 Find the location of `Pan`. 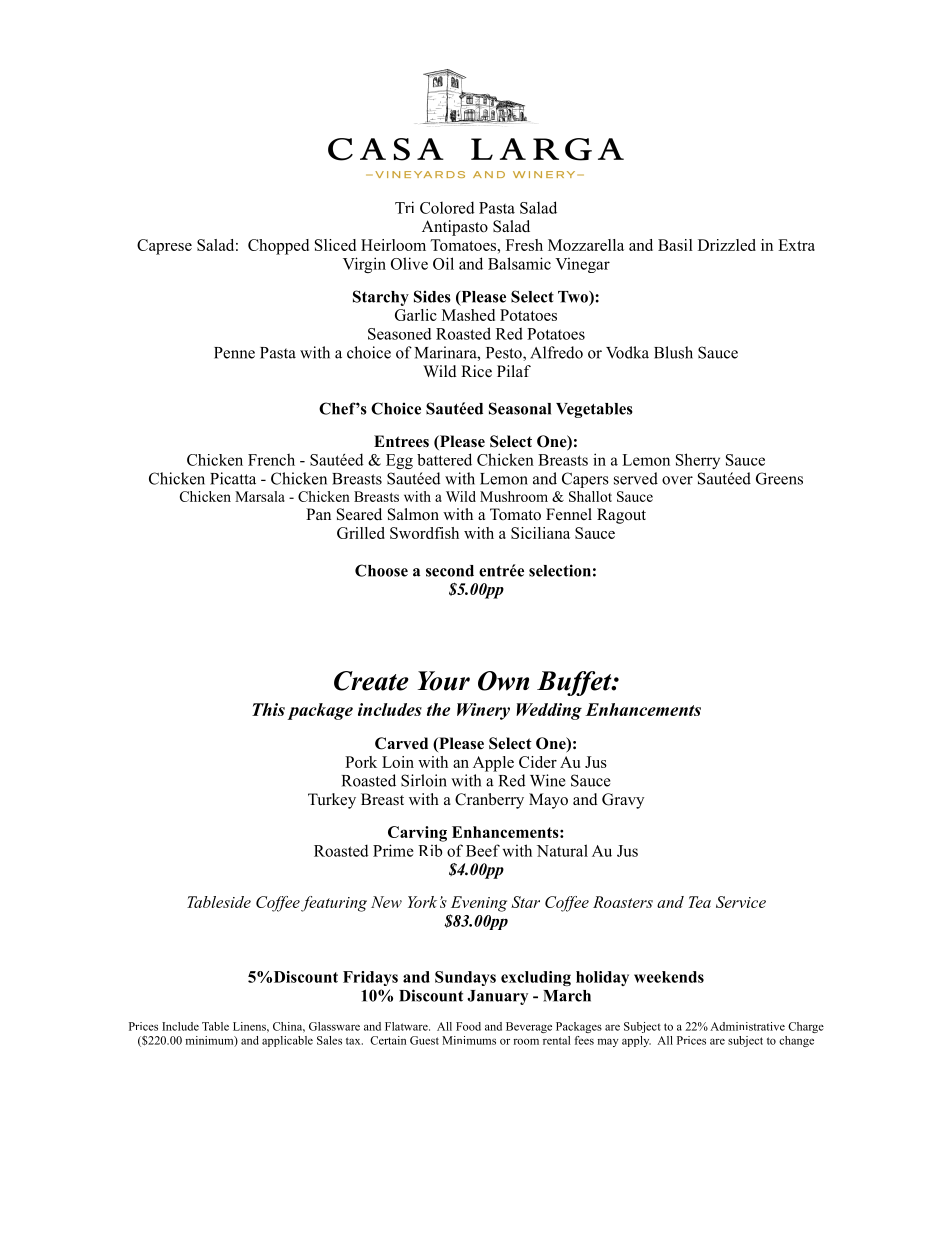

Pan is located at coordinates (318, 514).
